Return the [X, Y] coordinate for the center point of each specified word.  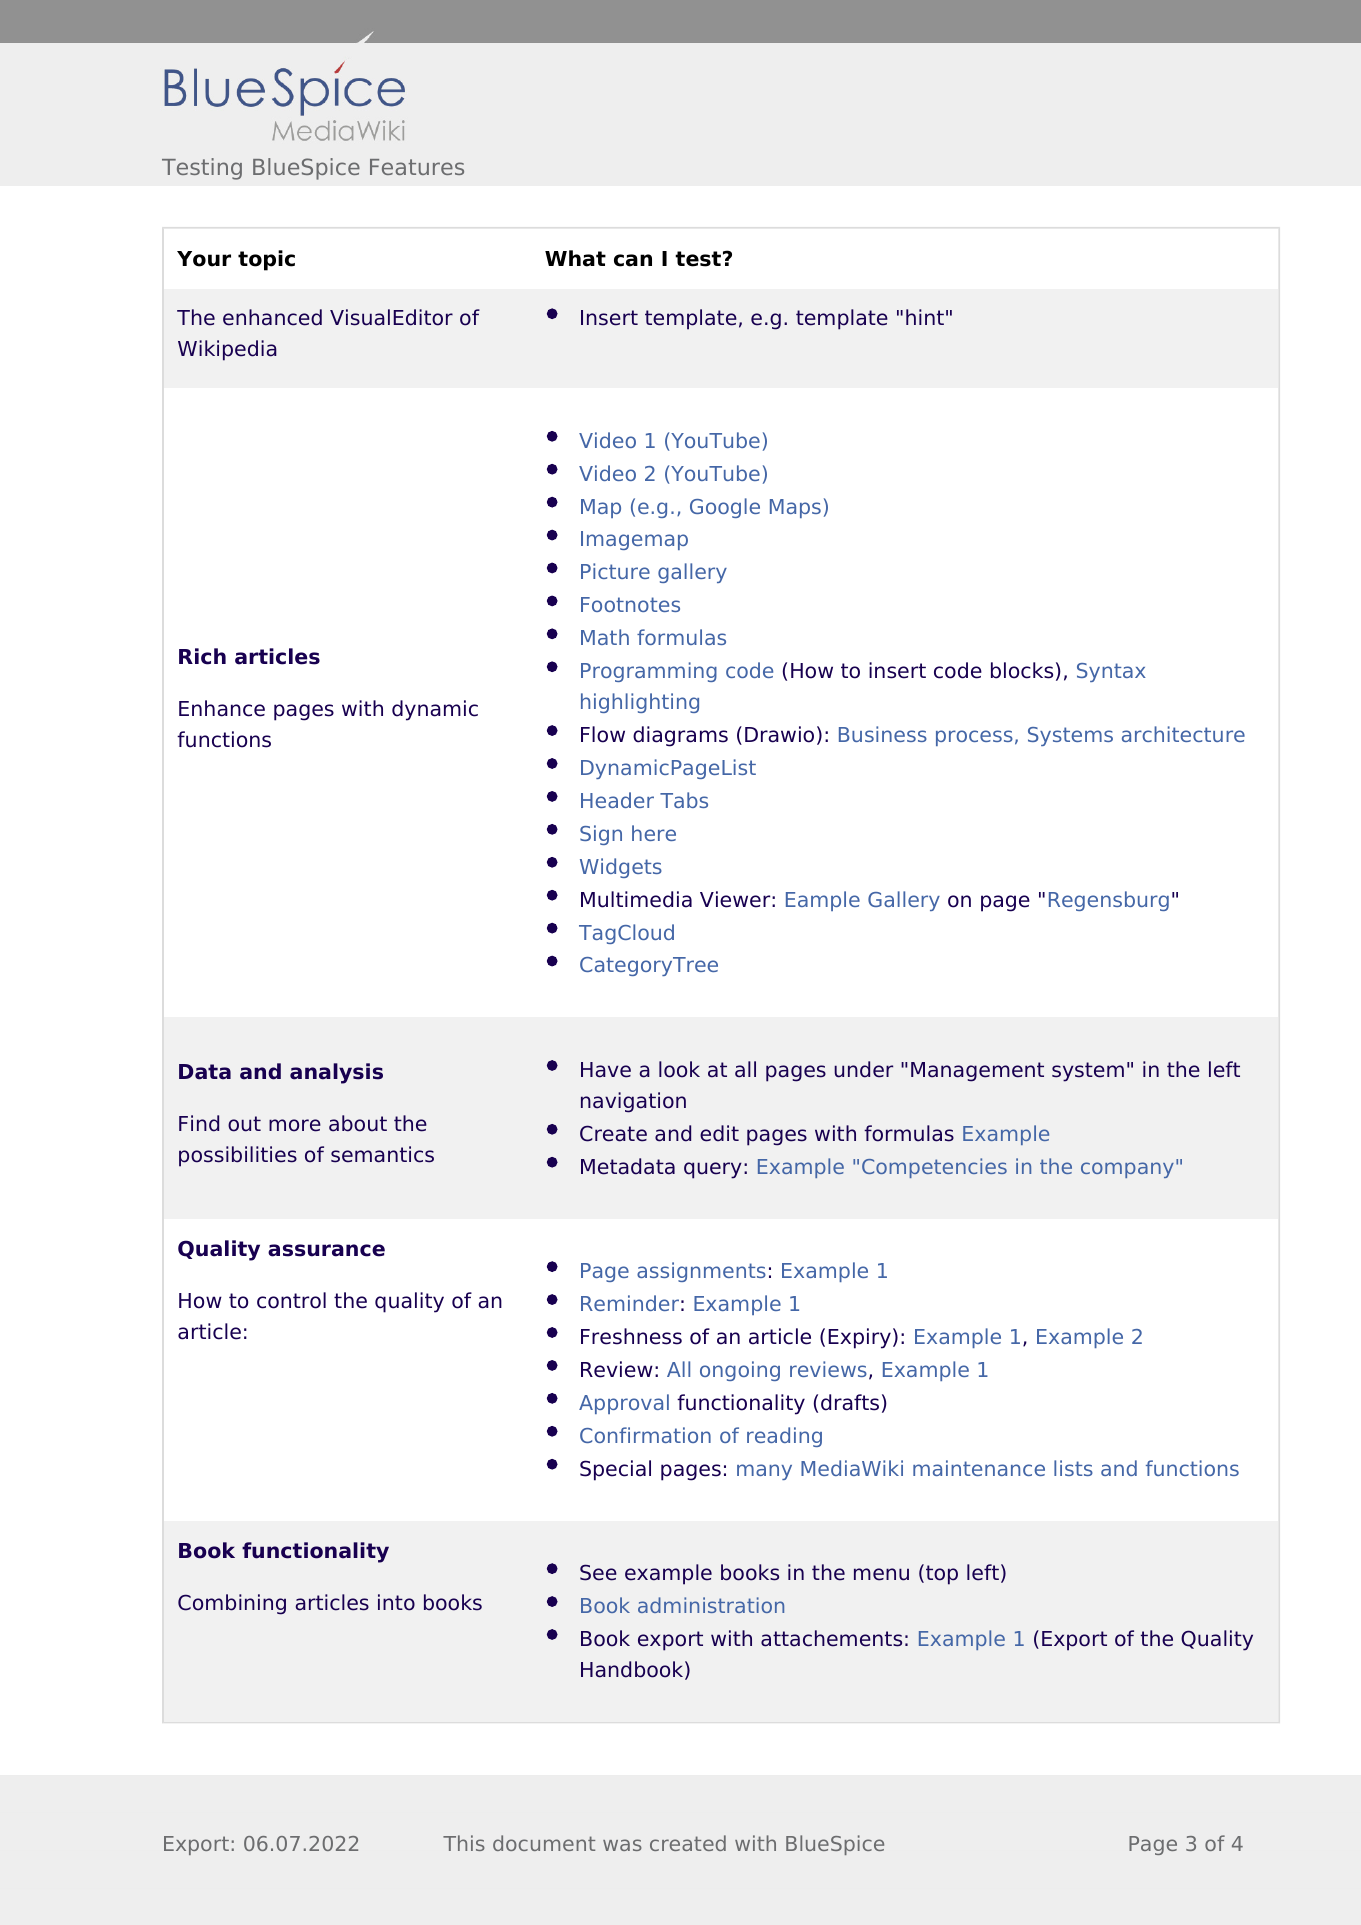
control [291, 1300]
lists [1073, 1468]
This [464, 1843]
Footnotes [630, 604]
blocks [1022, 670]
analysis [336, 1073]
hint [925, 317]
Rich [202, 656]
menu [881, 1574]
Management [977, 1072]
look [679, 1069]
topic [266, 260]
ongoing [740, 1371]
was [622, 1845]
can [633, 260]
